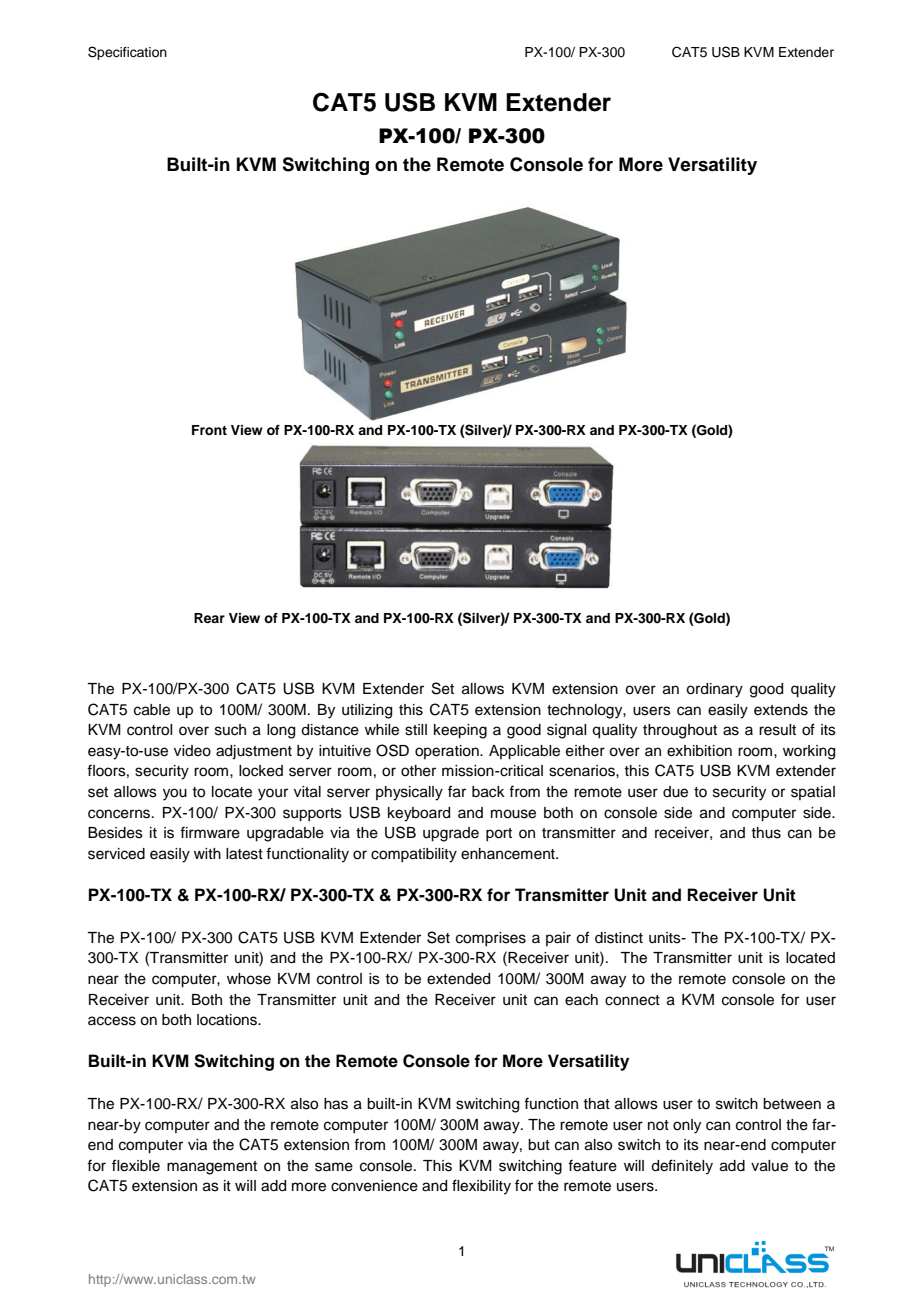 The image size is (924, 1308). What do you see at coordinates (209, 618) in the image?
I see `Rear` at bounding box center [209, 618].
